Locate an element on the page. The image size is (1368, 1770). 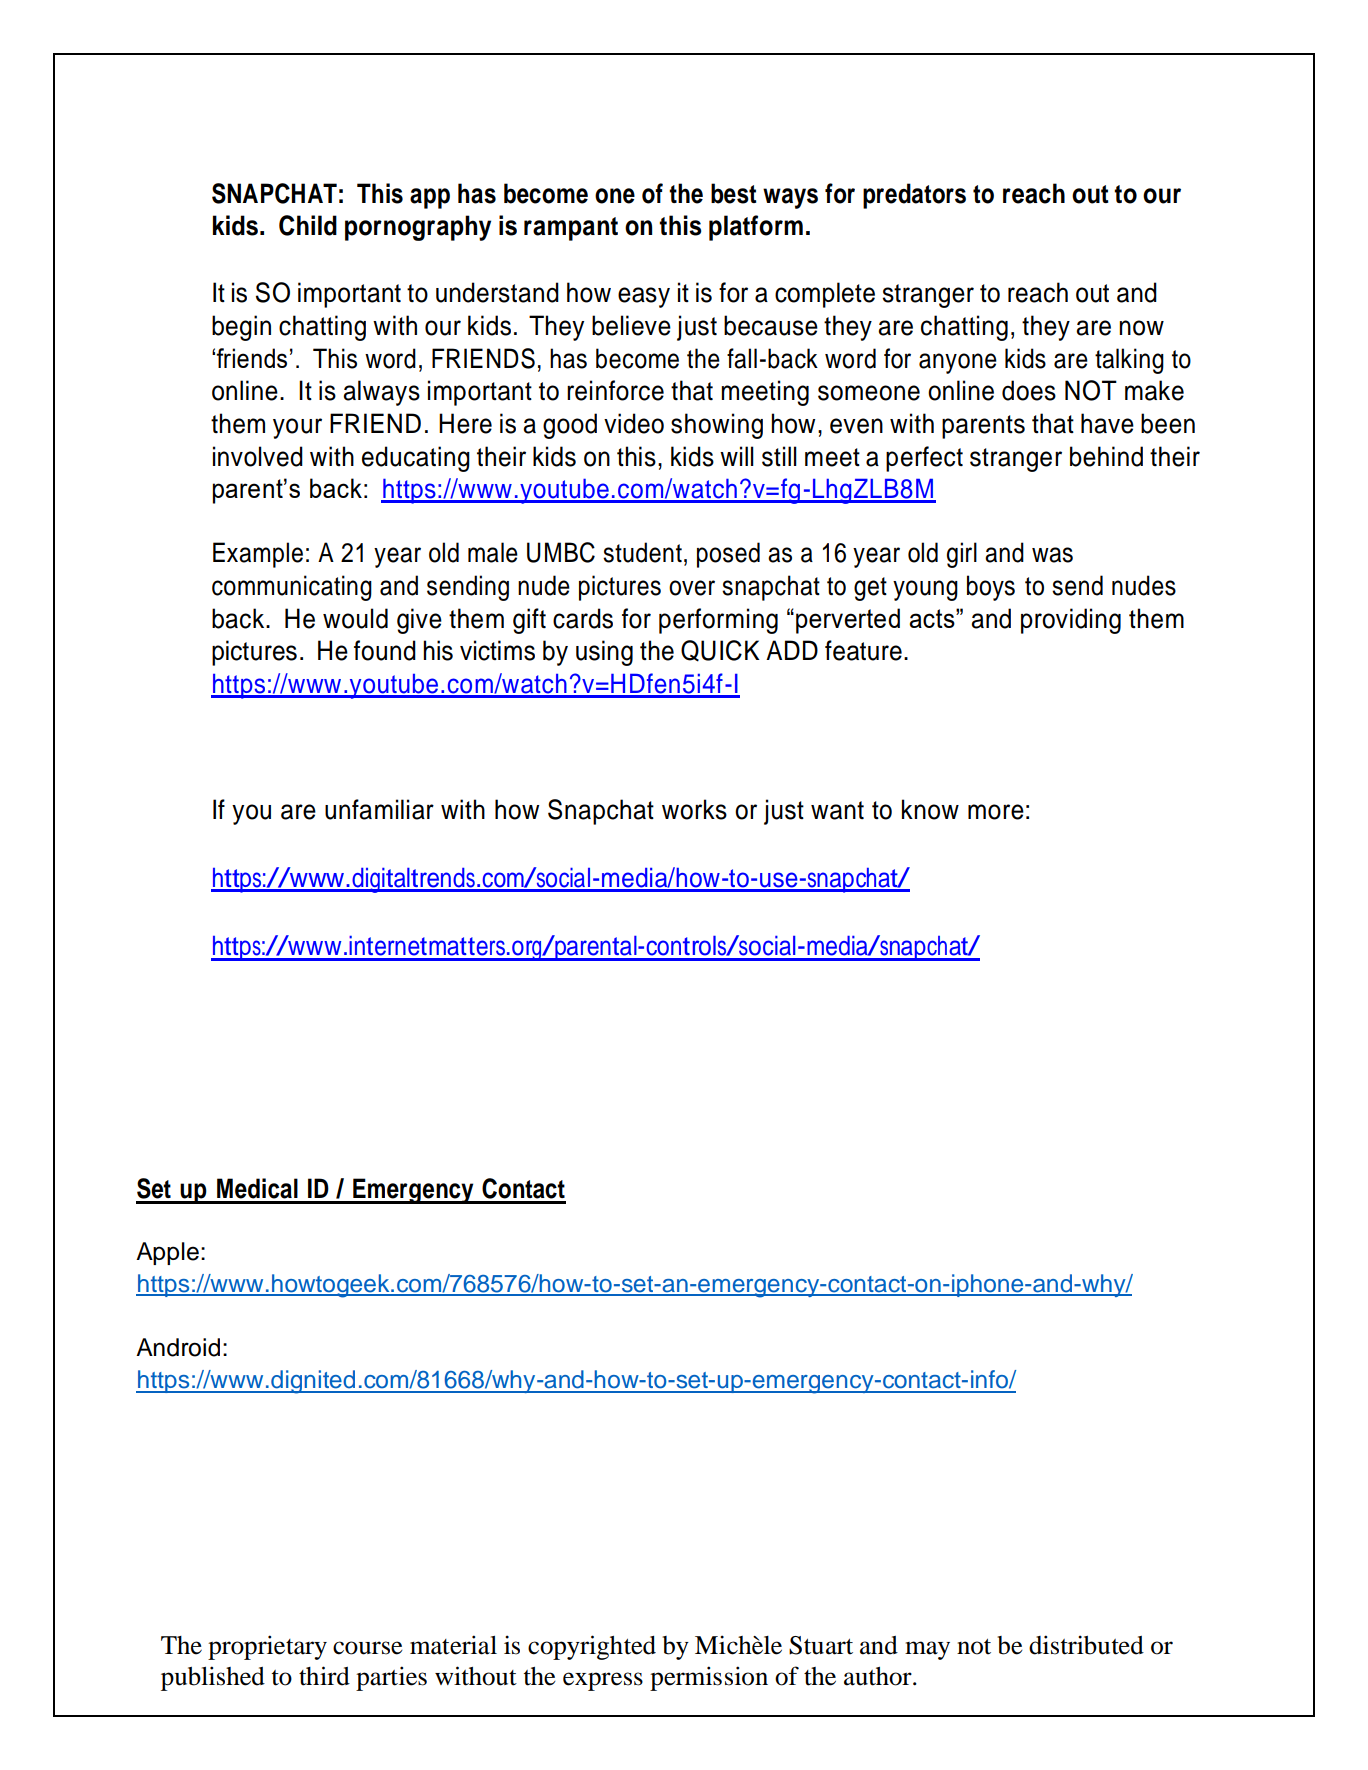
Child is located at coordinates (308, 225).
